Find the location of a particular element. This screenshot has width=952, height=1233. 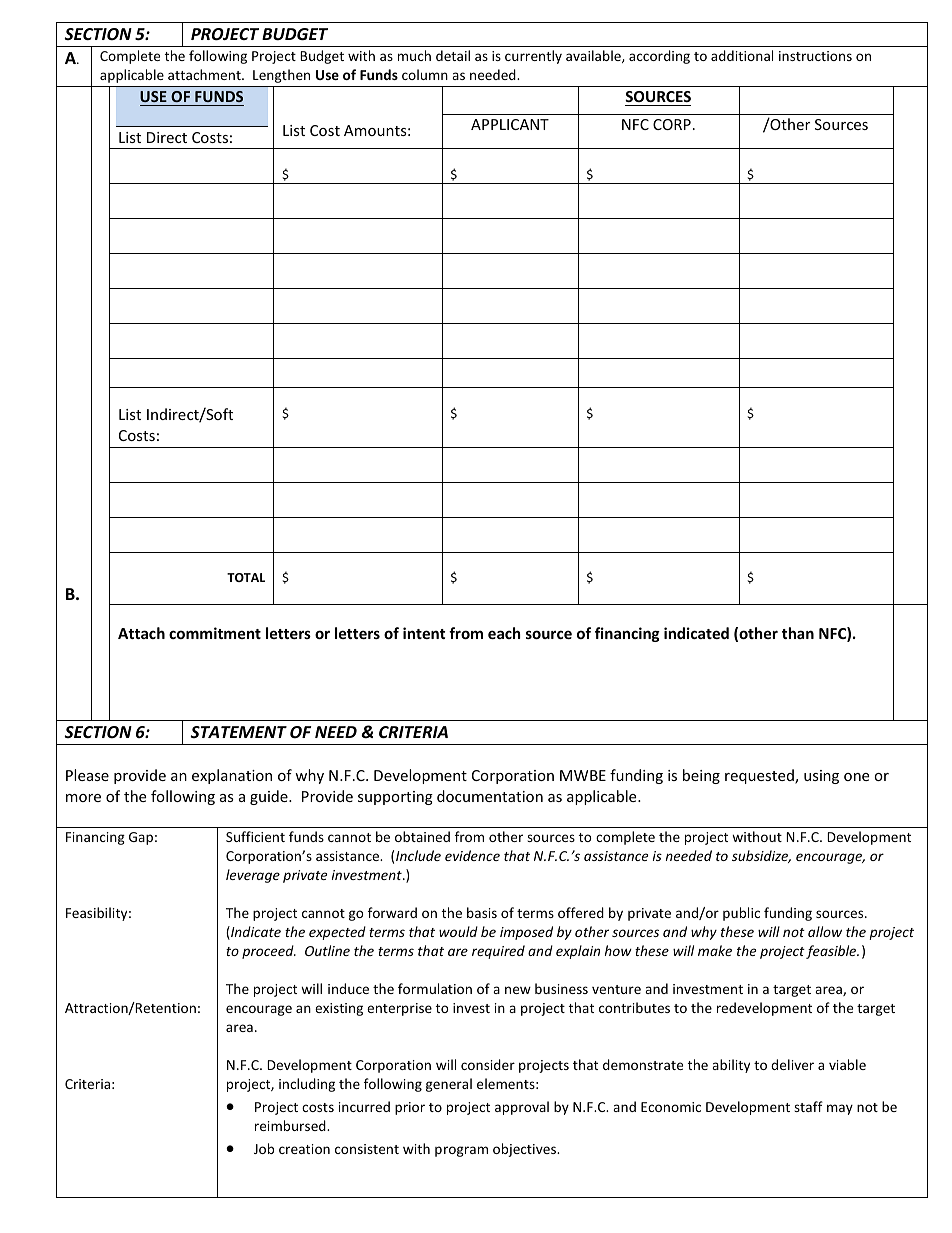

program is located at coordinates (461, 1151).
